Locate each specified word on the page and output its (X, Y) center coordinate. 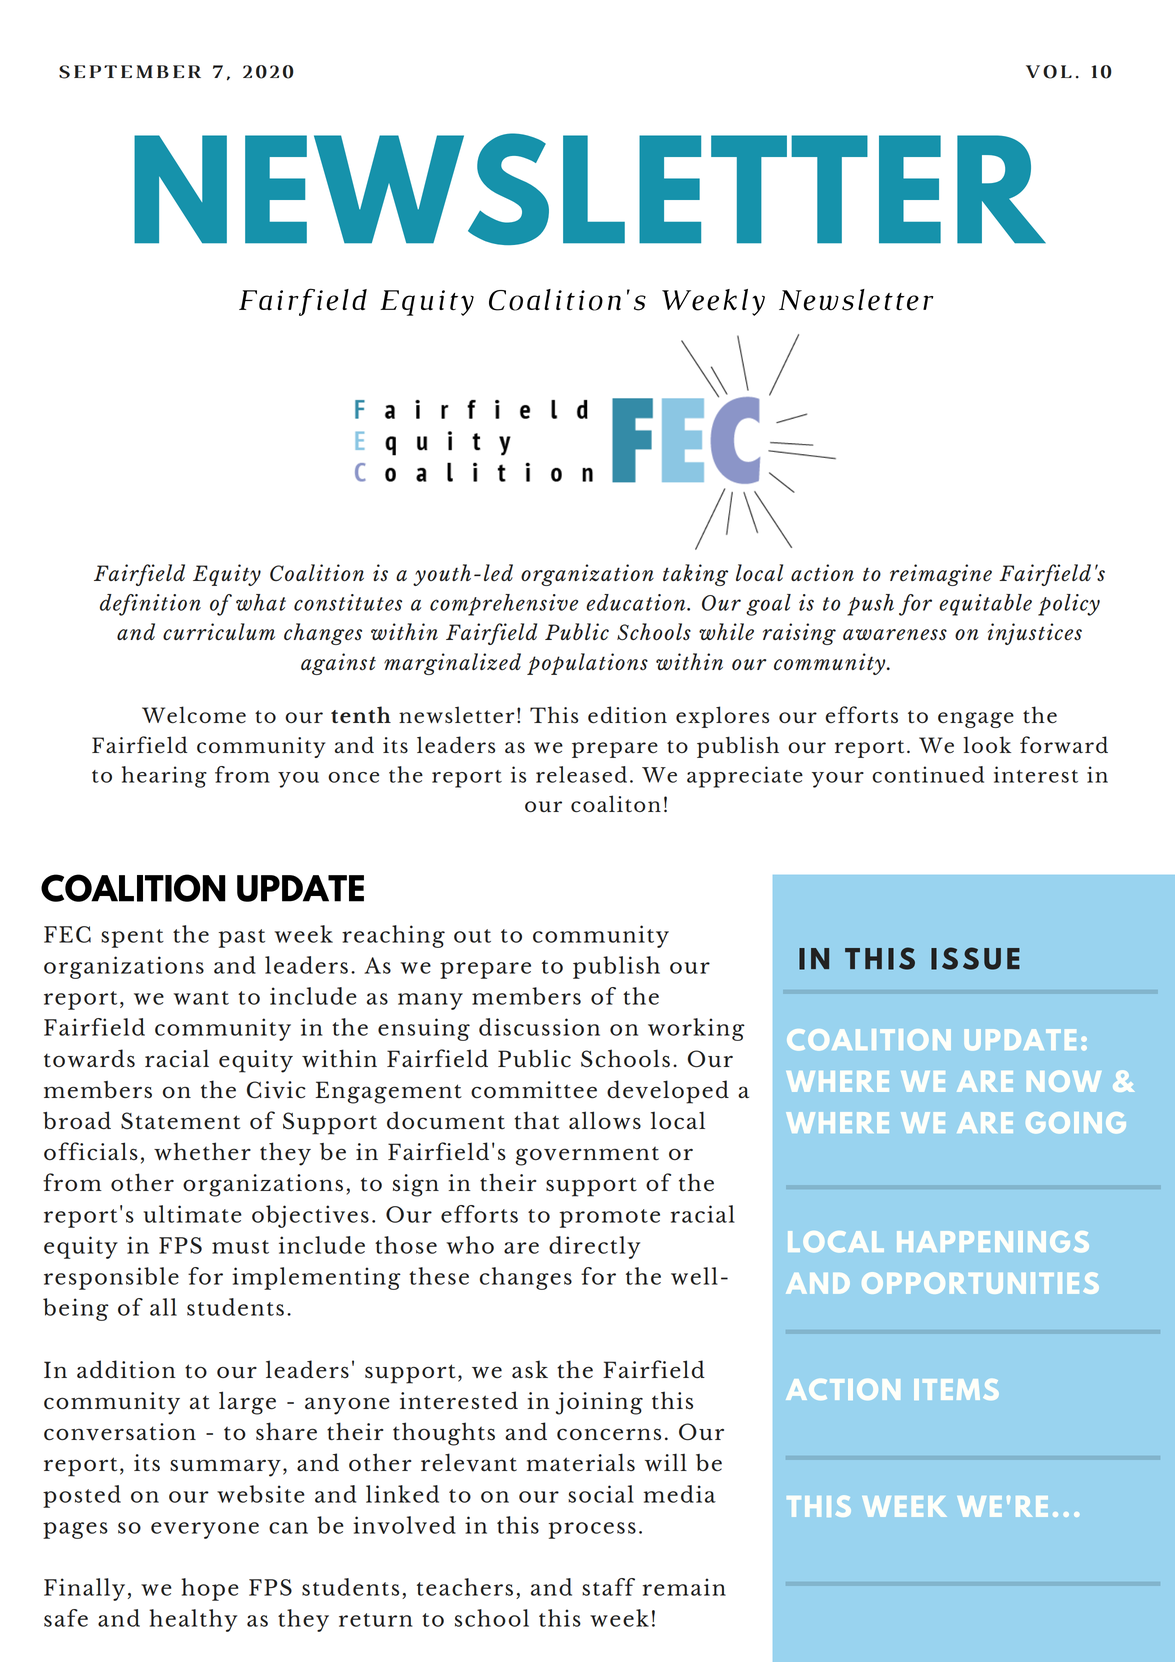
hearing (164, 777)
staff (608, 1587)
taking (695, 575)
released (581, 774)
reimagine (941, 575)
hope (210, 1589)
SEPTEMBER (130, 72)
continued (928, 774)
